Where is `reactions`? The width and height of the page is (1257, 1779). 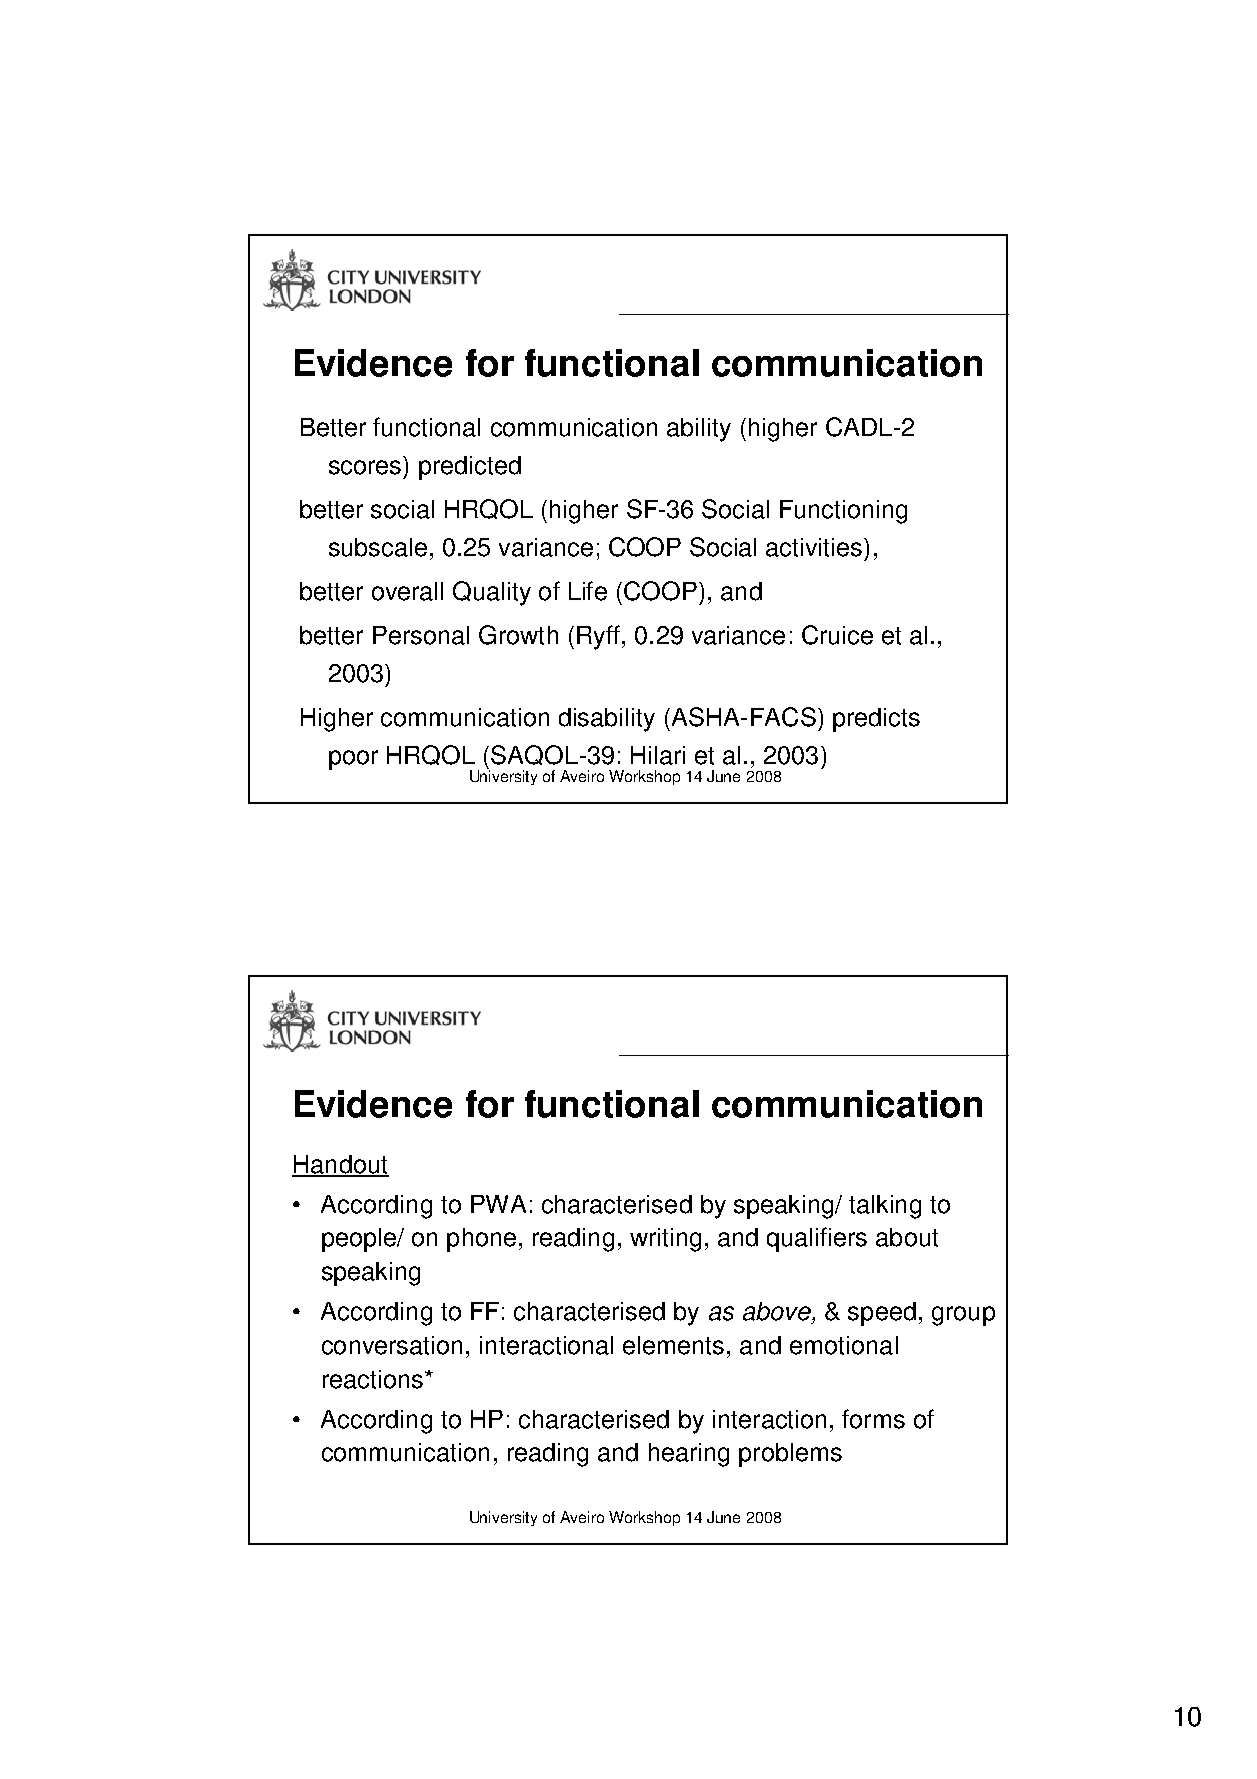
reactions is located at coordinates (373, 1379).
